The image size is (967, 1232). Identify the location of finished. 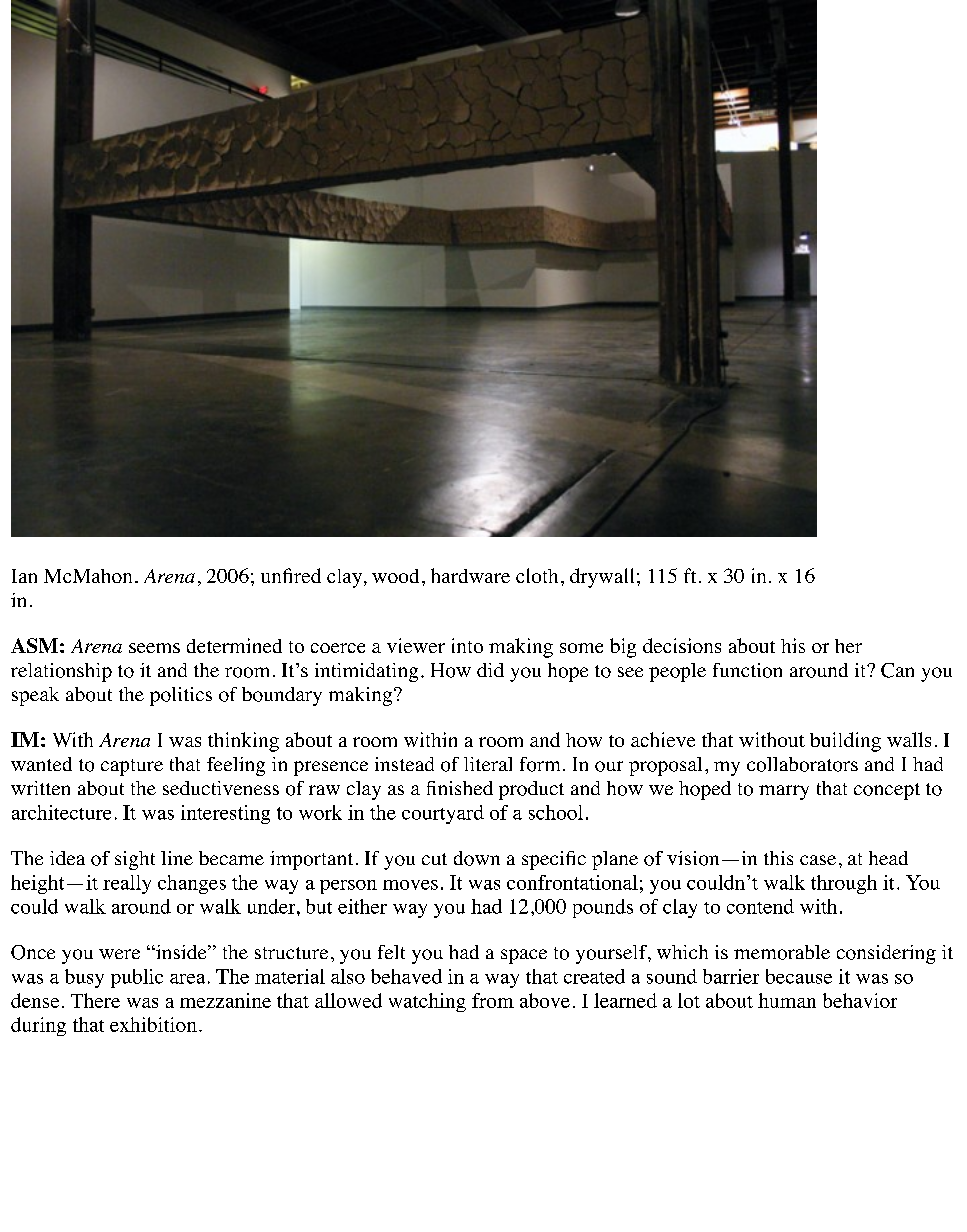
(460, 788).
